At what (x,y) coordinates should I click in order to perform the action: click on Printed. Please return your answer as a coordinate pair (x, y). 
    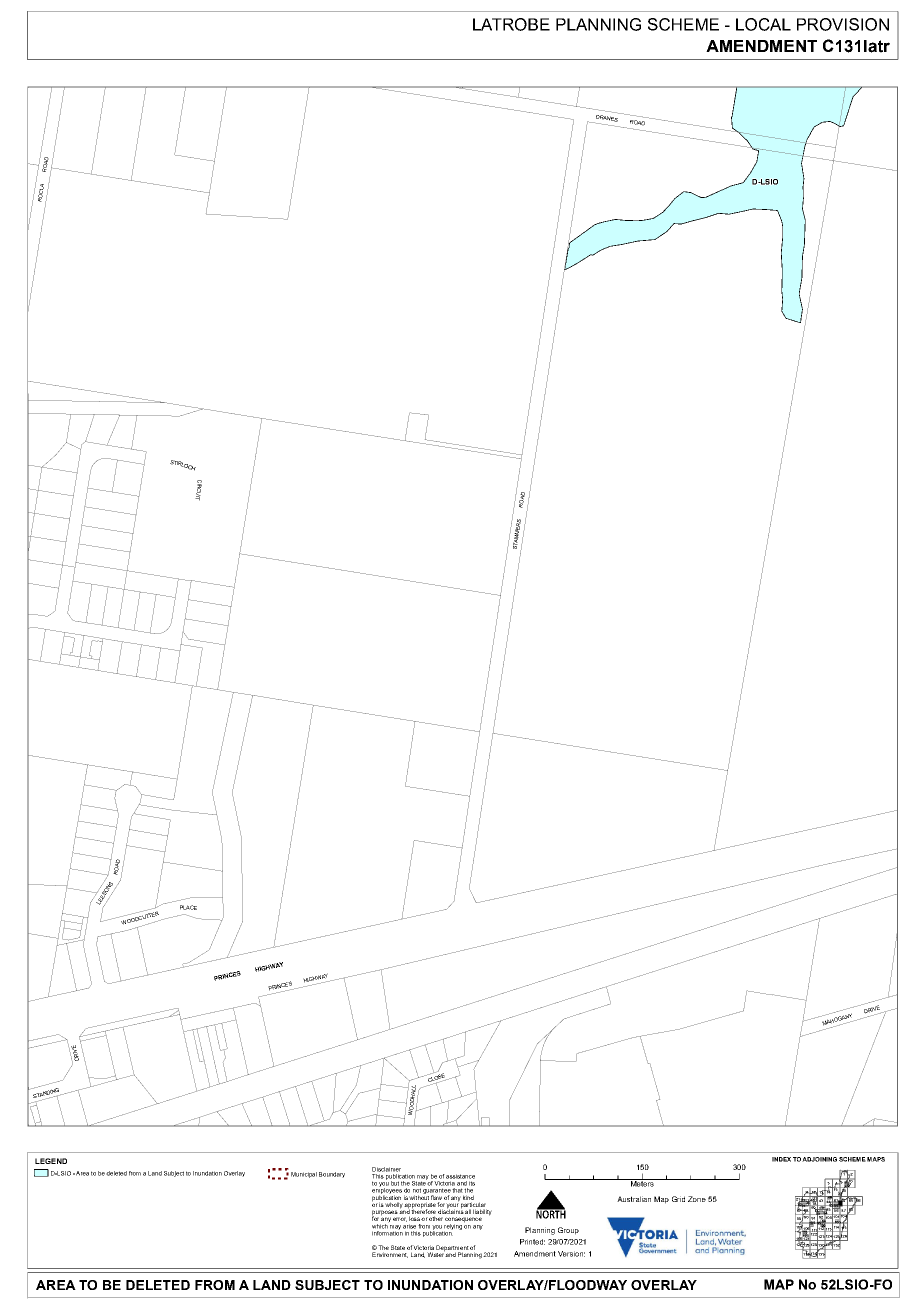
    Looking at the image, I should click on (532, 1242).
